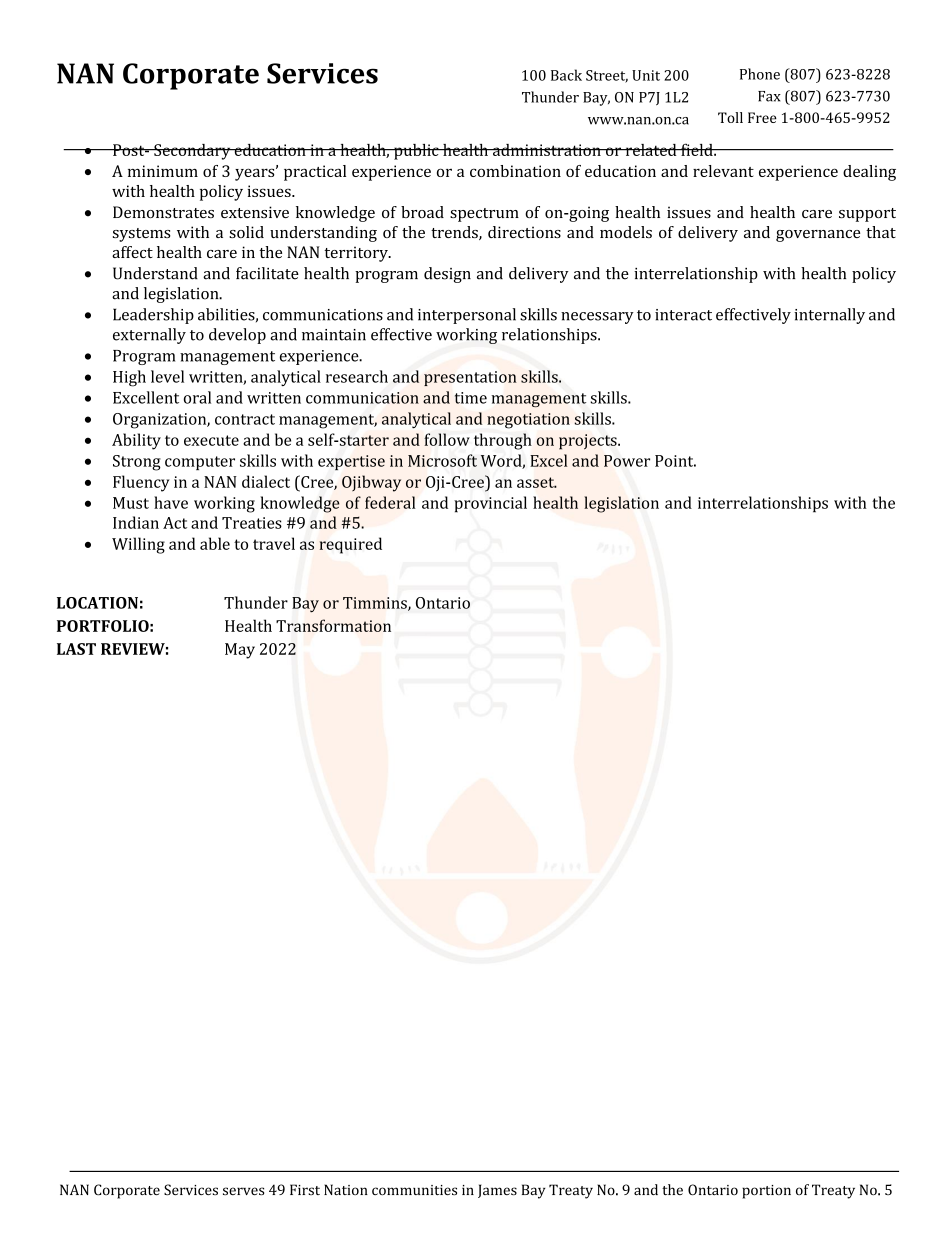 This page has width=952, height=1233. Describe the element at coordinates (589, 442) in the page. I see `projects` at that location.
